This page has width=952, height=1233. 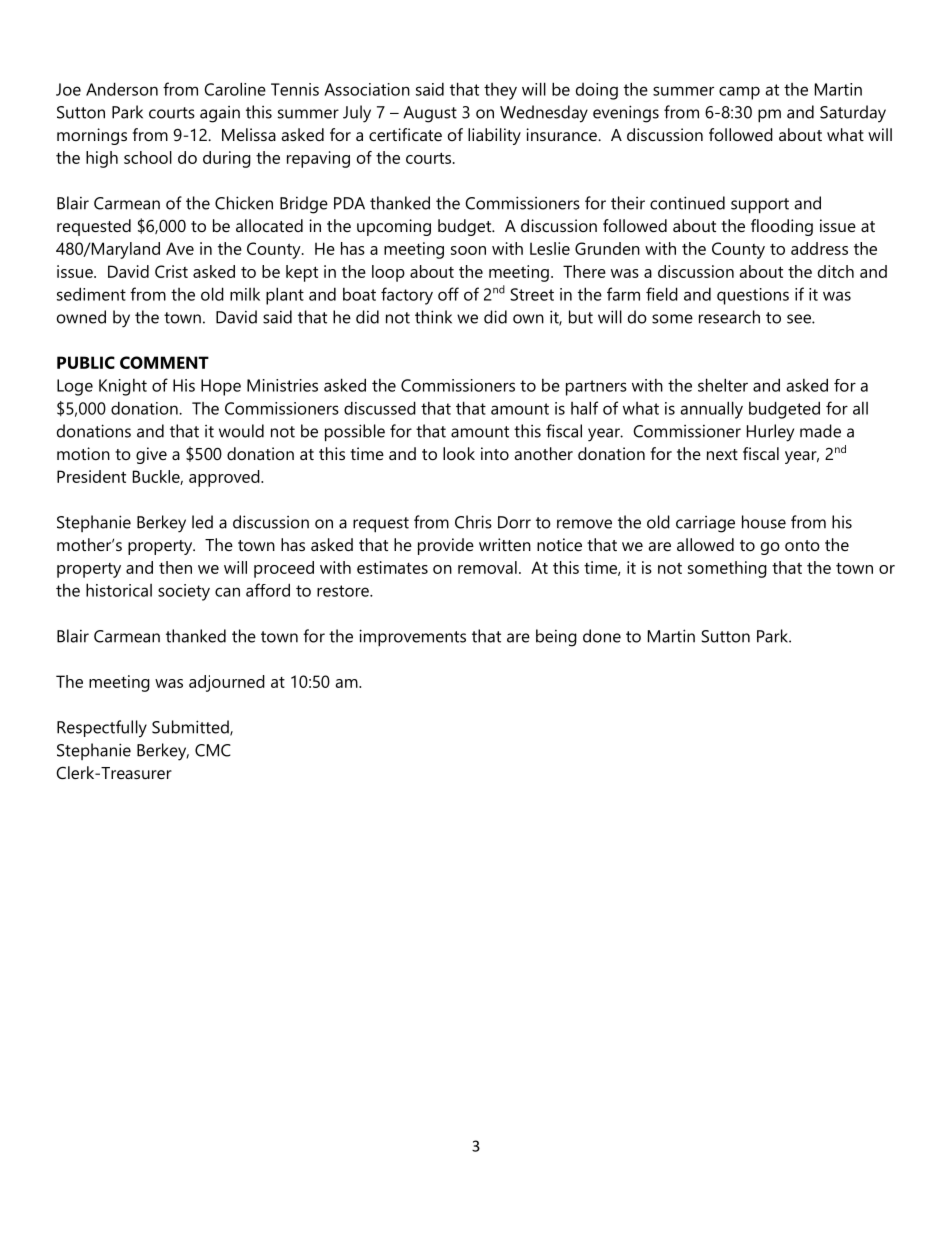 What do you see at coordinates (433, 317) in the page?
I see `think` at bounding box center [433, 317].
